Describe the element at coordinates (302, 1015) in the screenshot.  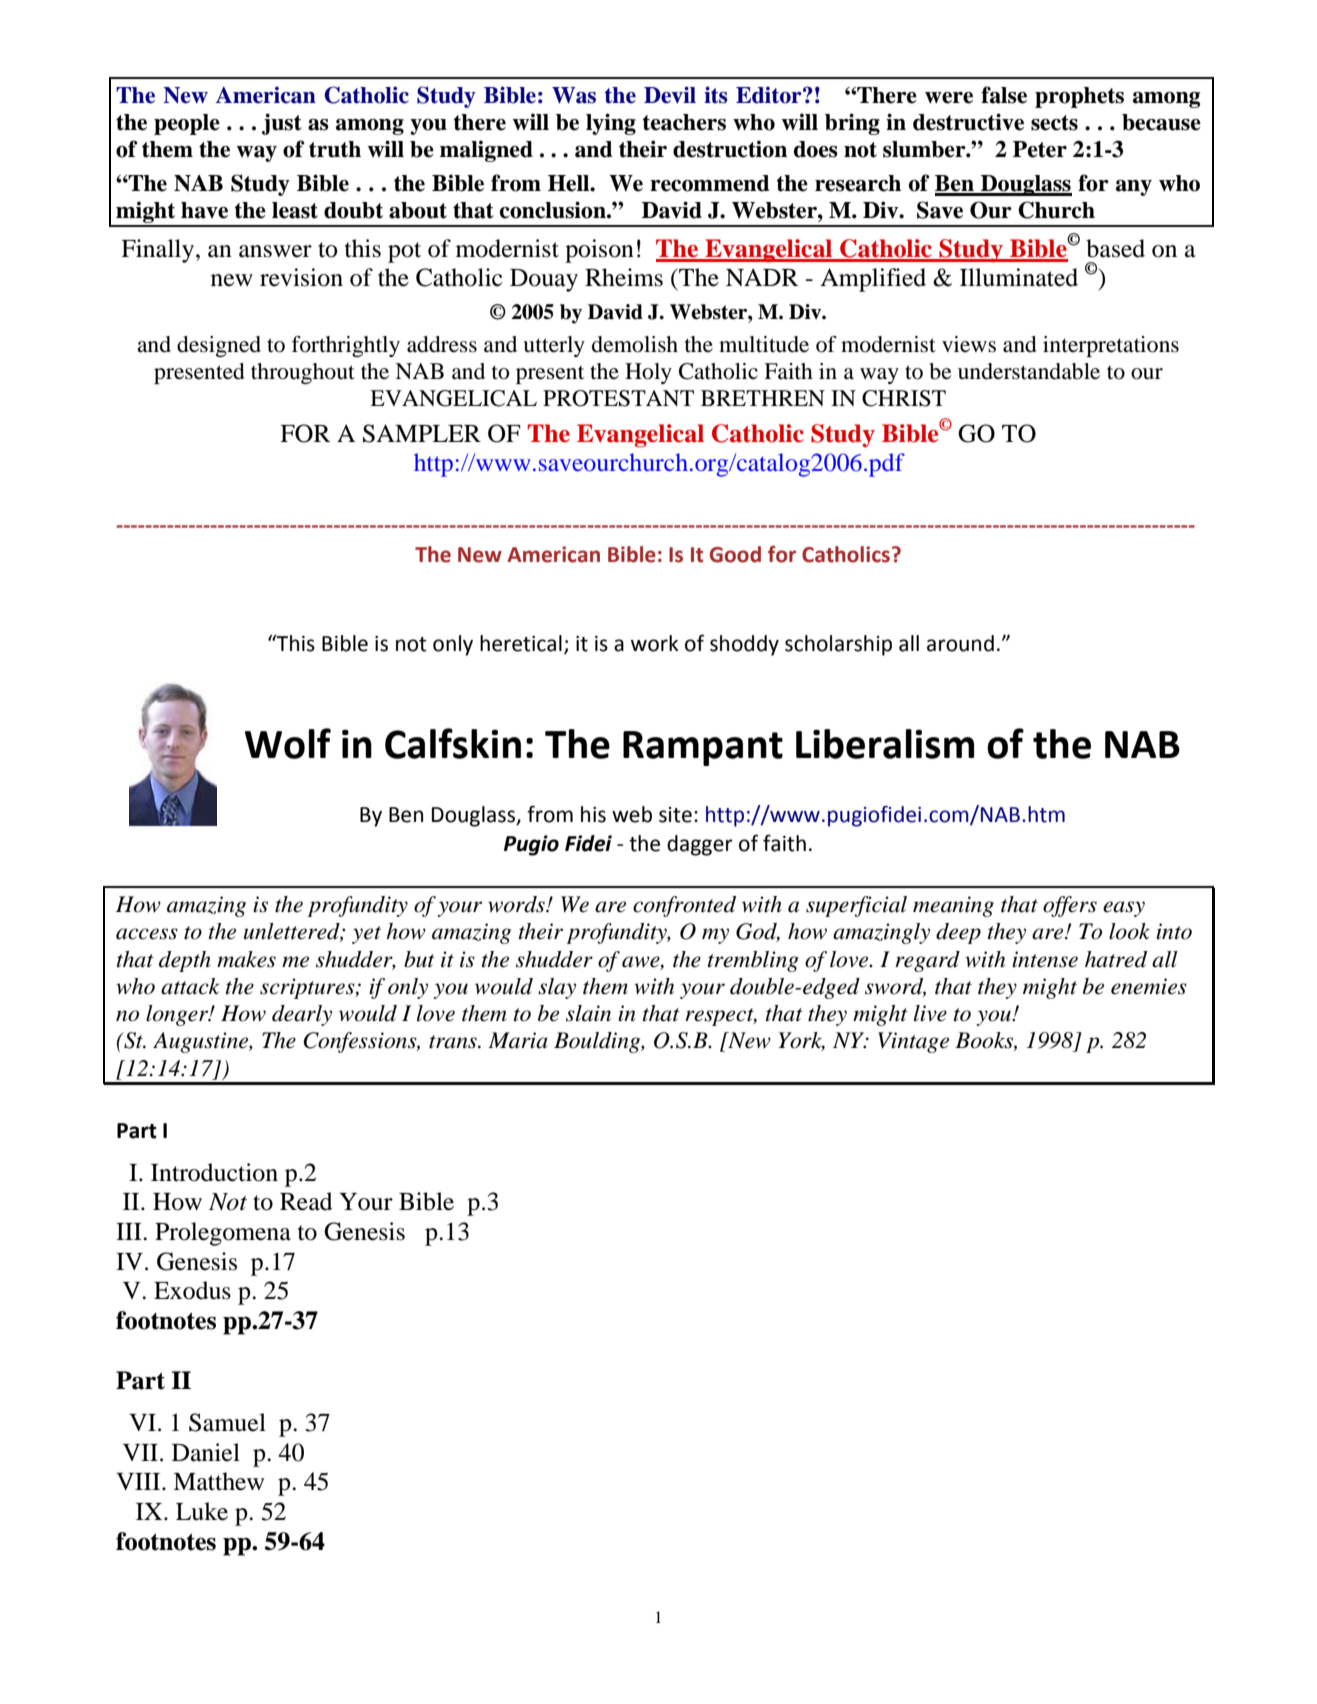
I see `dearly` at that location.
